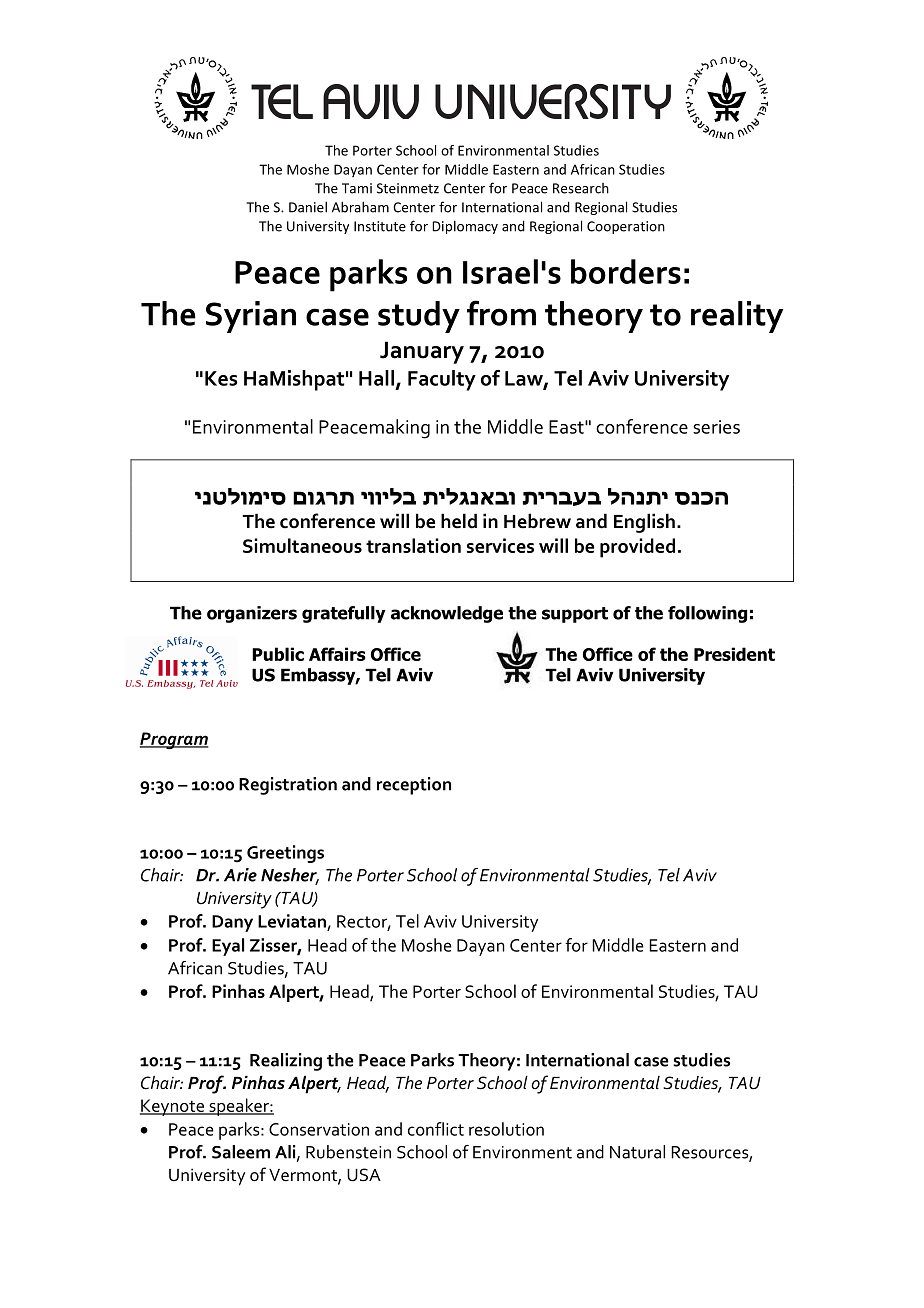 This screenshot has height=1308, width=924. What do you see at coordinates (414, 786) in the screenshot?
I see `reception` at bounding box center [414, 786].
